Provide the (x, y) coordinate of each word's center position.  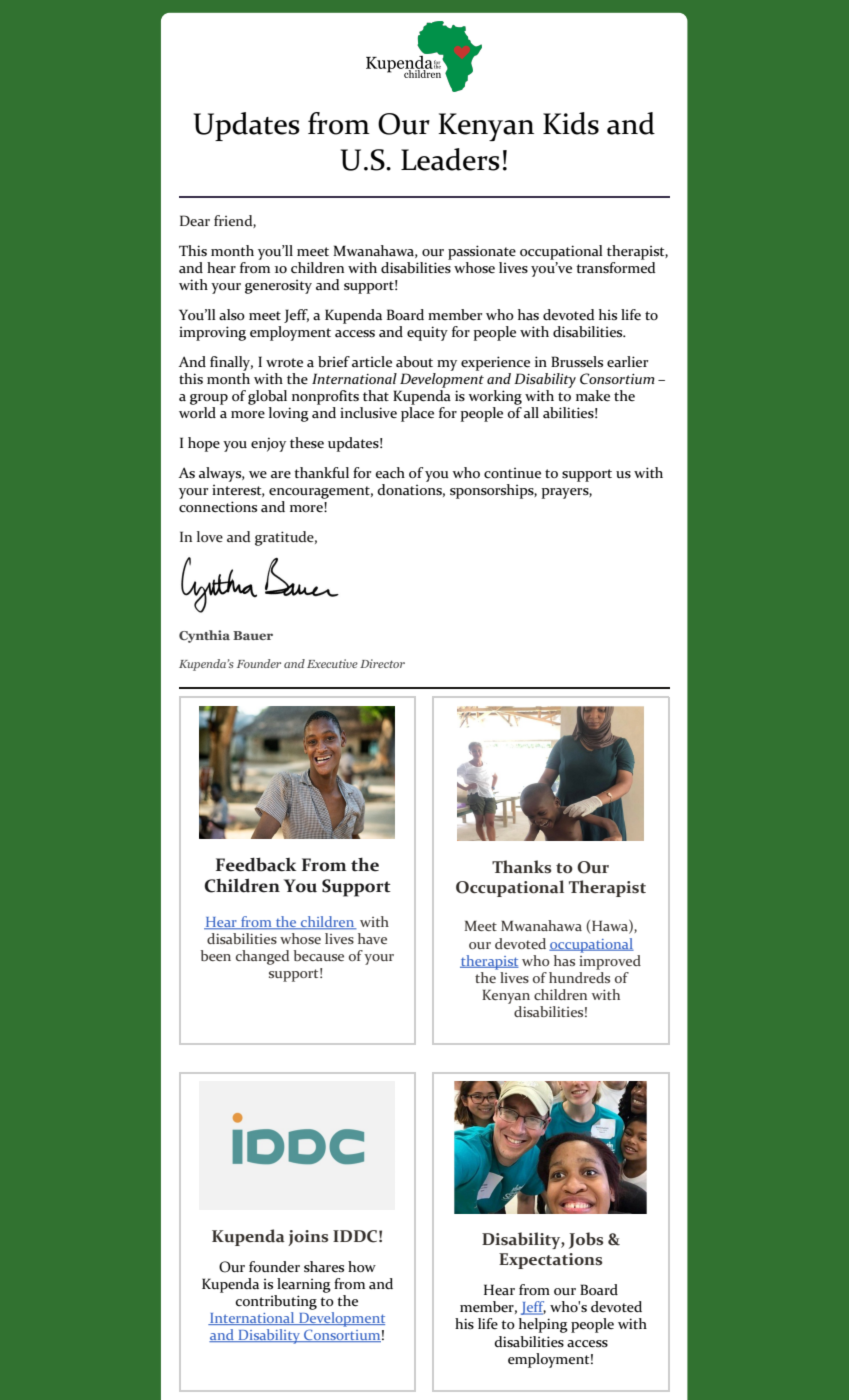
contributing (276, 1302)
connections (218, 507)
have (372, 938)
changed (262, 957)
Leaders (450, 159)
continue (512, 473)
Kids (571, 123)
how (362, 1267)
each (390, 473)
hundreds (579, 976)
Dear (195, 220)
